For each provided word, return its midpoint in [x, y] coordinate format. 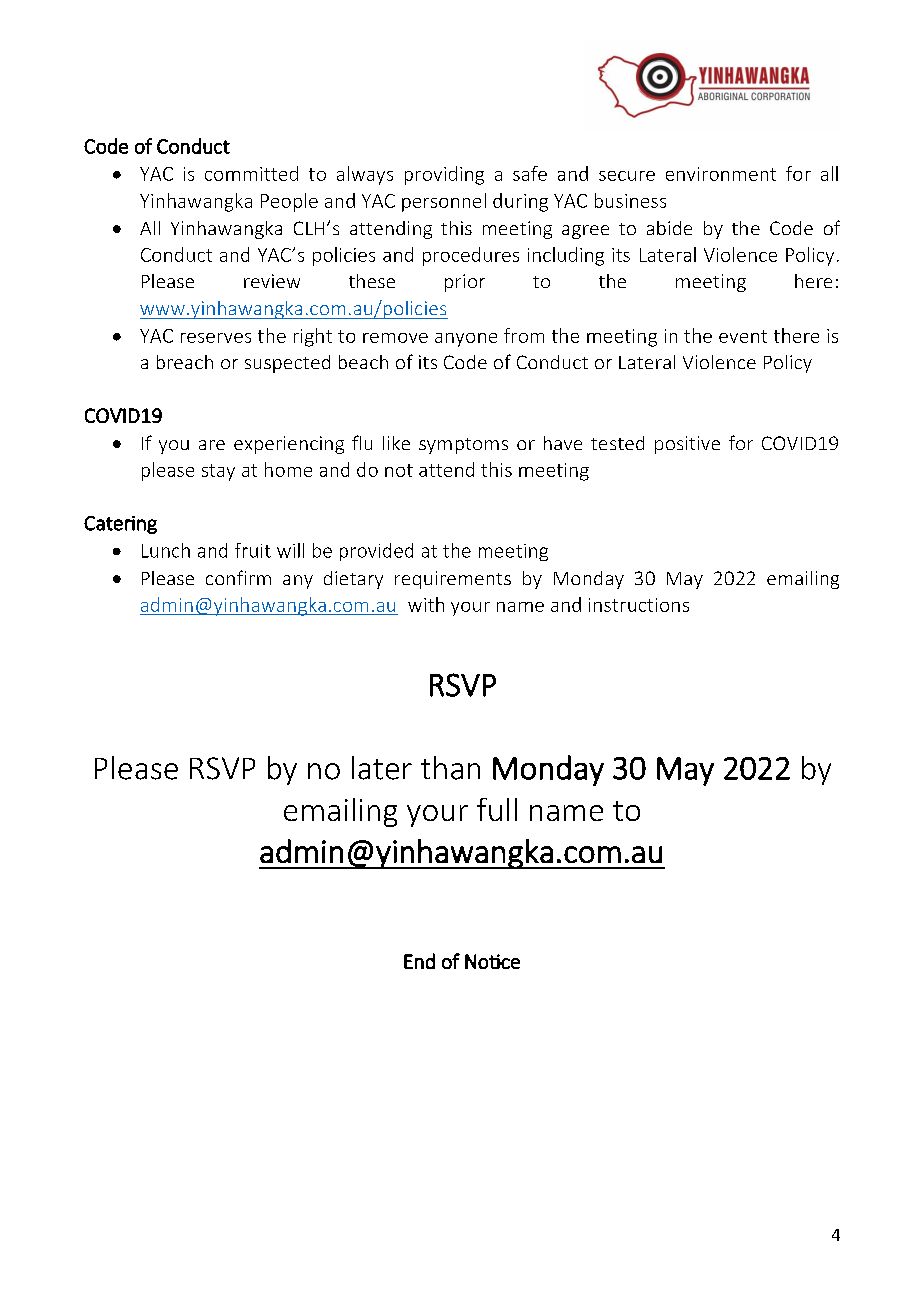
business [630, 200]
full [497, 809]
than [450, 768]
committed [251, 173]
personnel [444, 202]
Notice [492, 961]
